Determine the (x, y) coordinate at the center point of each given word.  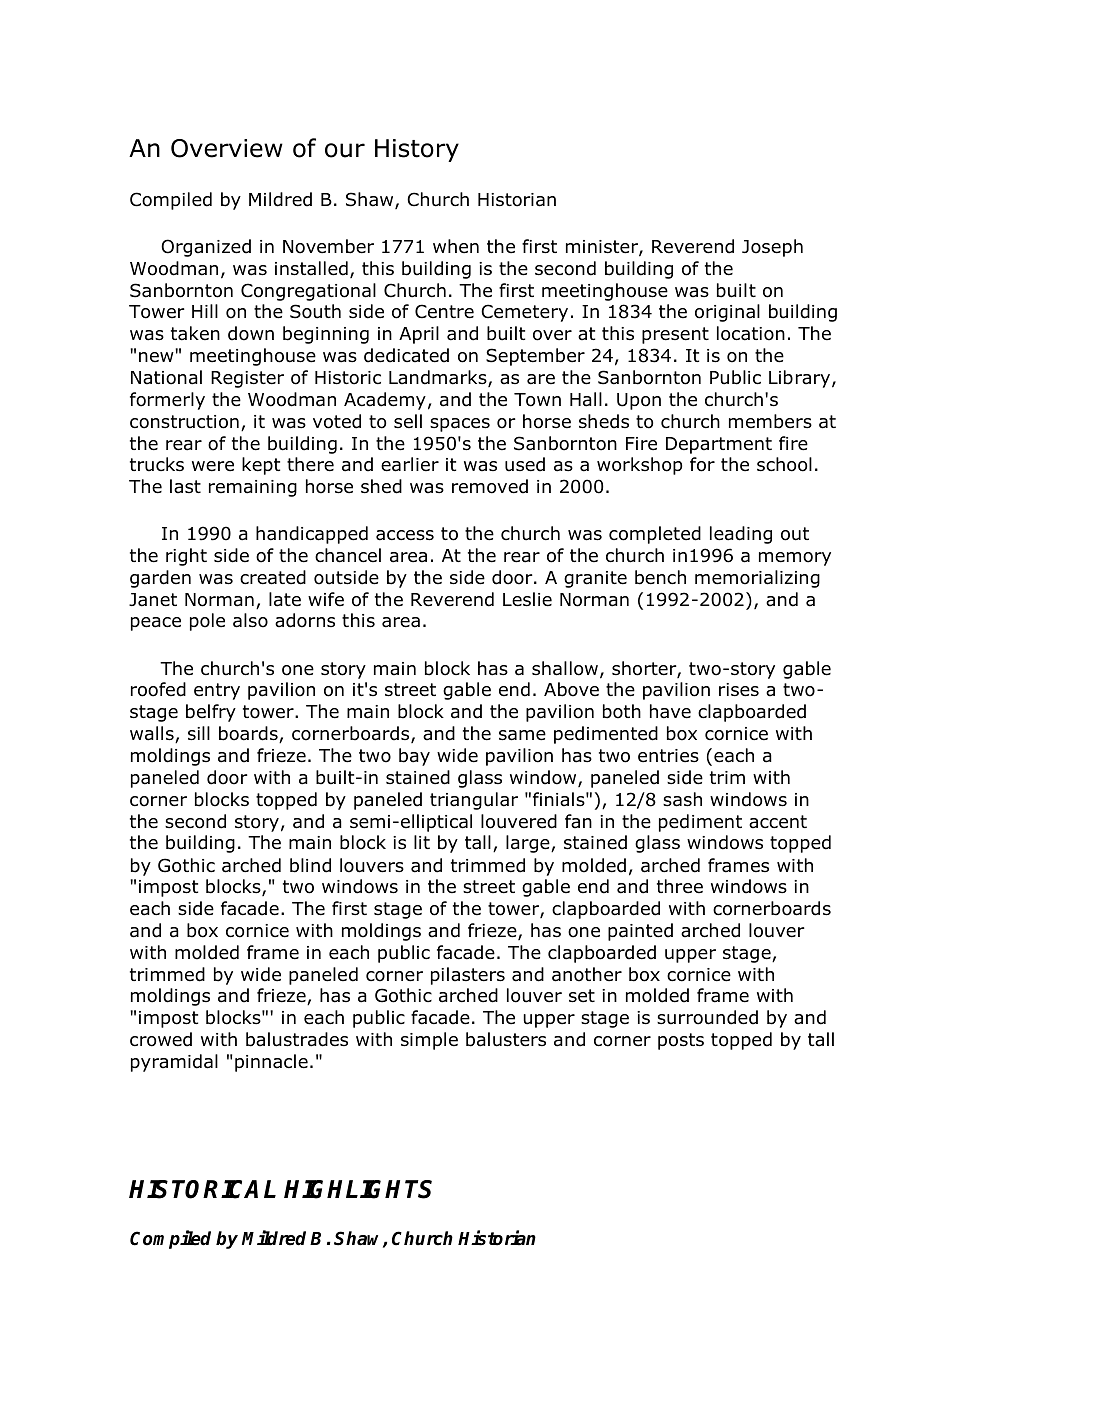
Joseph (772, 248)
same (522, 735)
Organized (206, 248)
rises (739, 690)
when (456, 246)
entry (217, 691)
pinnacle (271, 1063)
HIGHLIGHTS (358, 1189)
